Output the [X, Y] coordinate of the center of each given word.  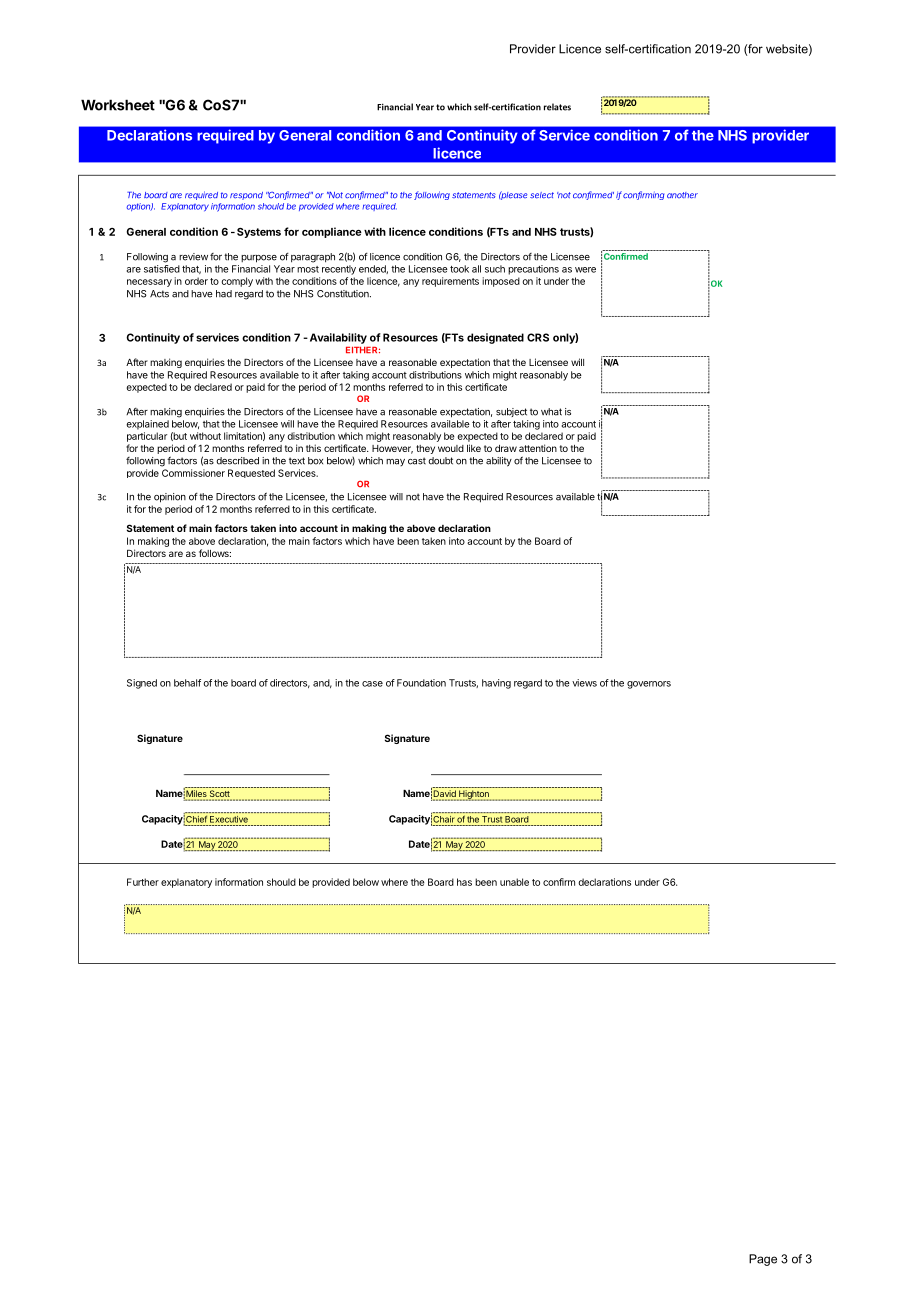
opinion [170, 498]
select [542, 195]
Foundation [421, 683]
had [224, 294]
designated [495, 338]
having [496, 684]
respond [246, 196]
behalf [187, 683]
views [584, 683]
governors [649, 685]
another [682, 195]
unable [514, 882]
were [585, 270]
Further [143, 882]
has [464, 882]
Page [763, 1260]
